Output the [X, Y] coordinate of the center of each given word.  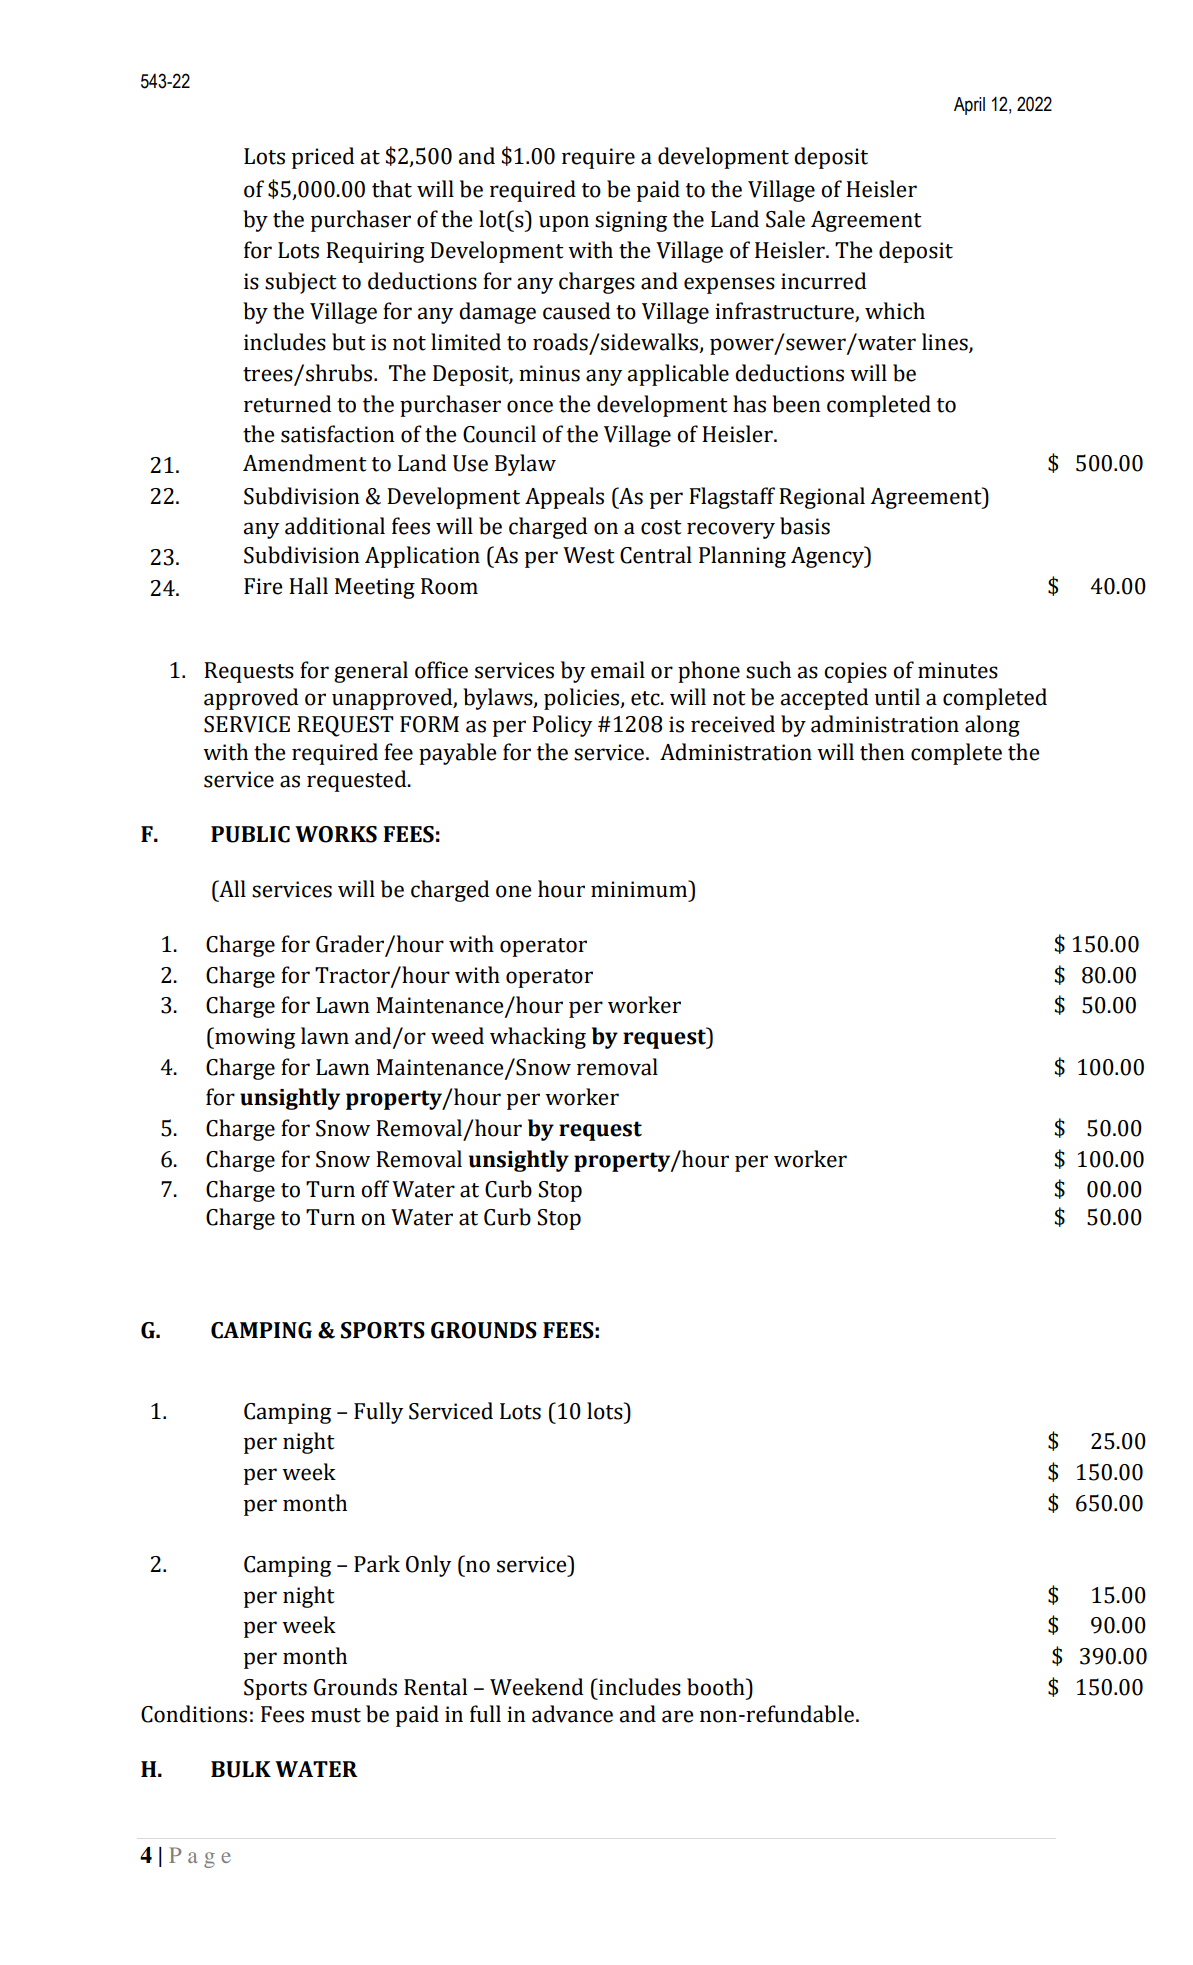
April [969, 106]
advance [572, 1714]
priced [323, 158]
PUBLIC [250, 834]
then [882, 752]
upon [564, 223]
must [336, 1715]
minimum [640, 889]
